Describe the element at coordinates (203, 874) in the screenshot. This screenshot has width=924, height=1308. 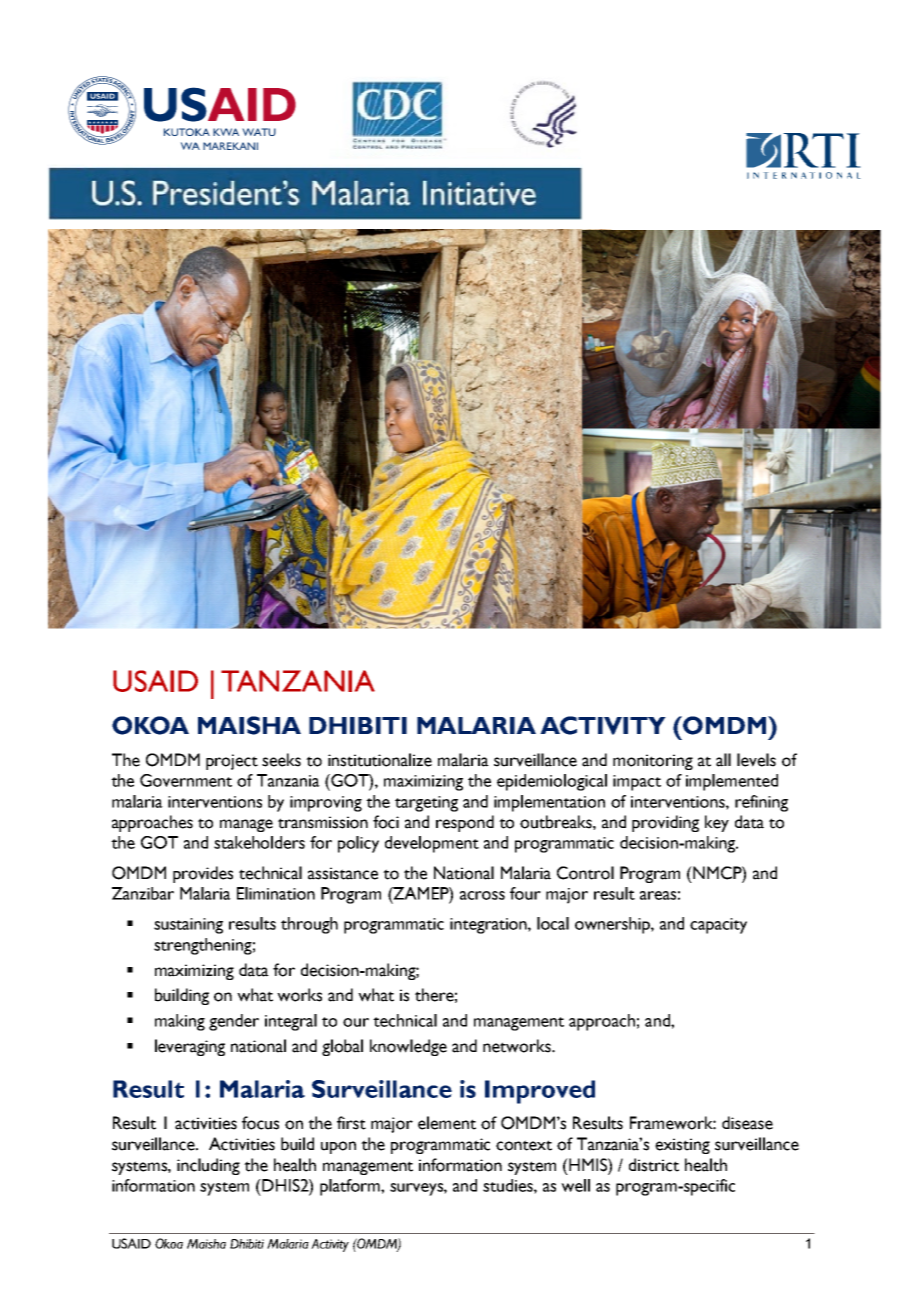
I see `provides` at that location.
